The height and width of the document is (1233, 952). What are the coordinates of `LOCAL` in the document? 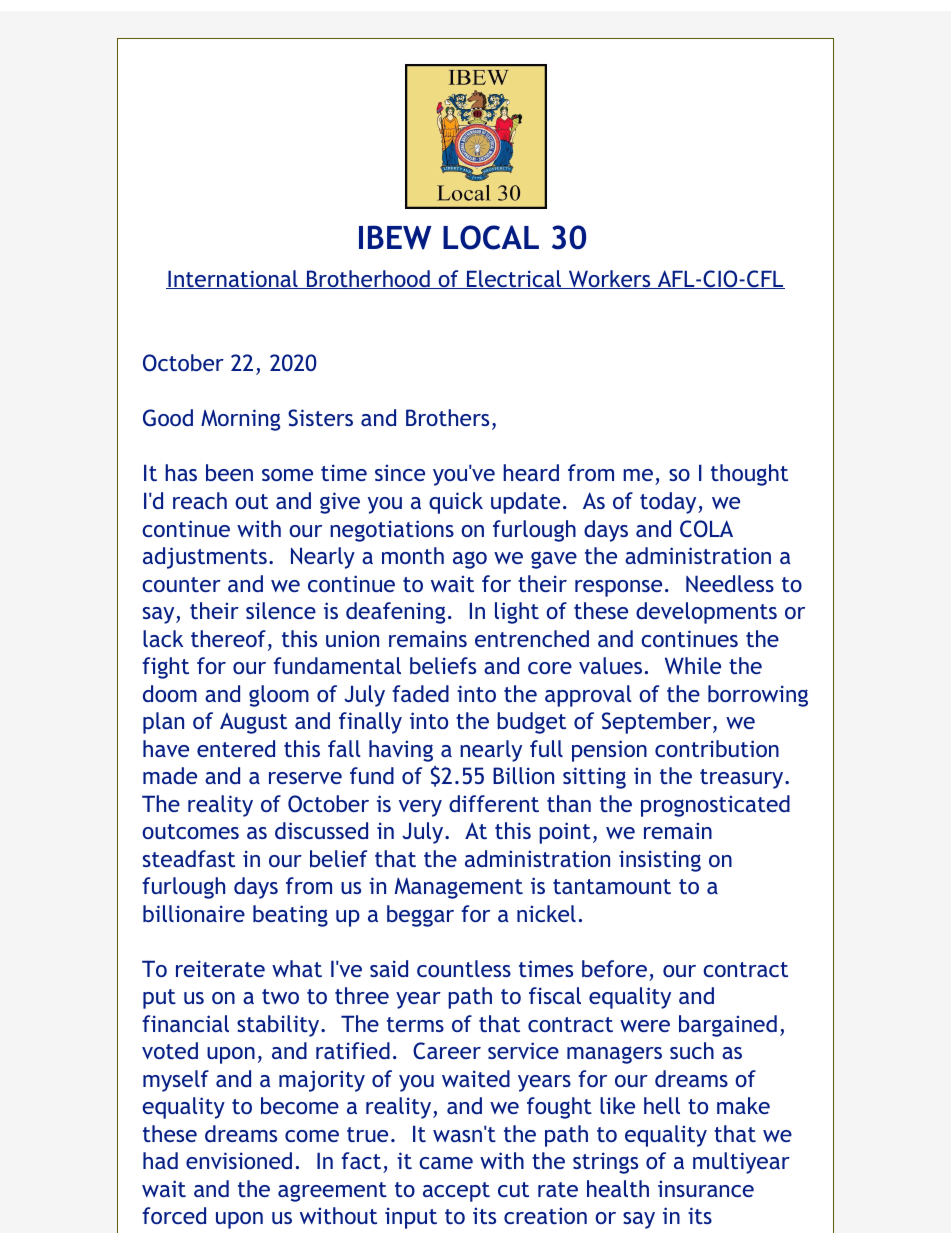 It's located at (491, 237).
